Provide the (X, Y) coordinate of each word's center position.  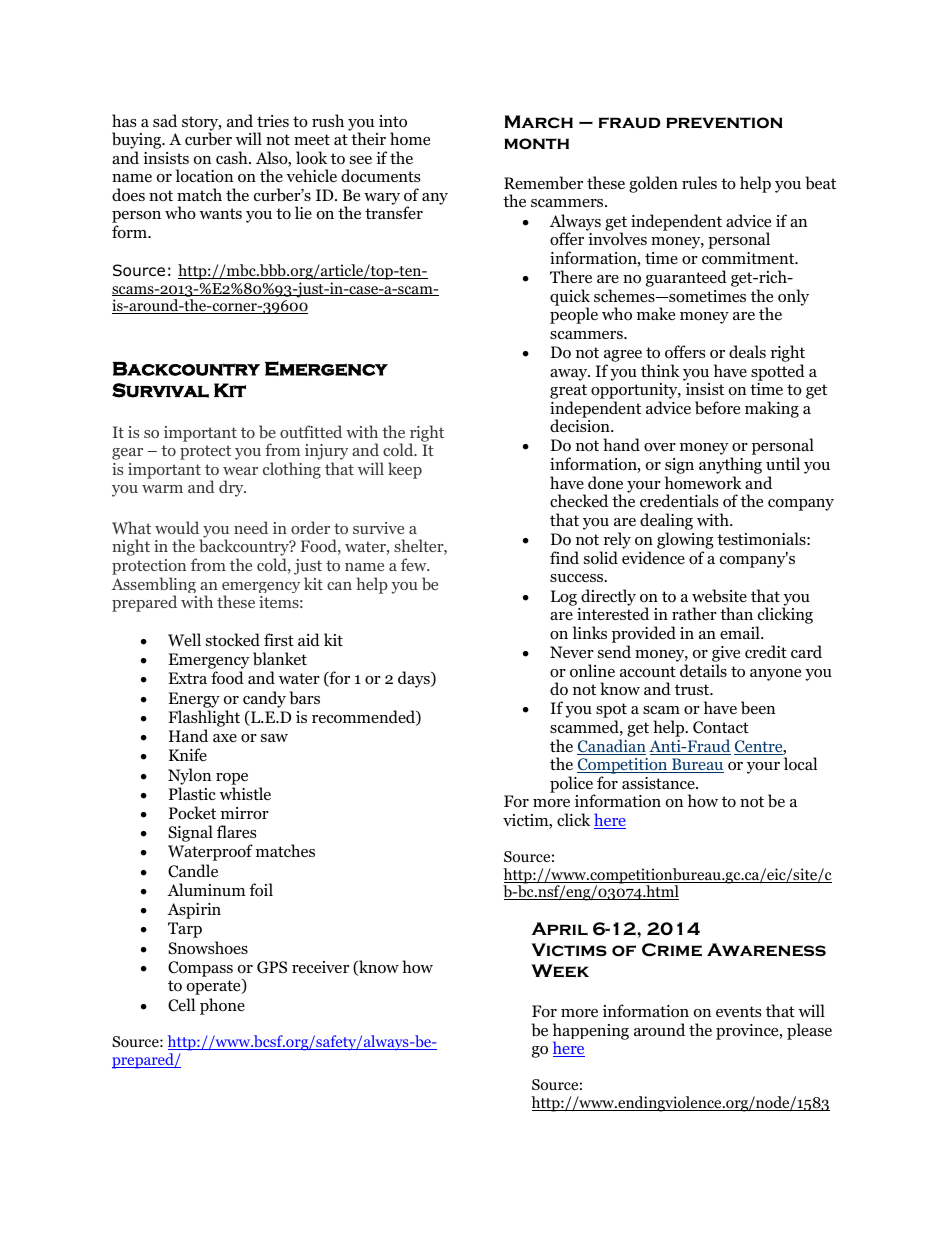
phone (222, 1006)
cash (233, 157)
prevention (724, 123)
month (536, 144)
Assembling (154, 586)
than (736, 613)
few (415, 564)
